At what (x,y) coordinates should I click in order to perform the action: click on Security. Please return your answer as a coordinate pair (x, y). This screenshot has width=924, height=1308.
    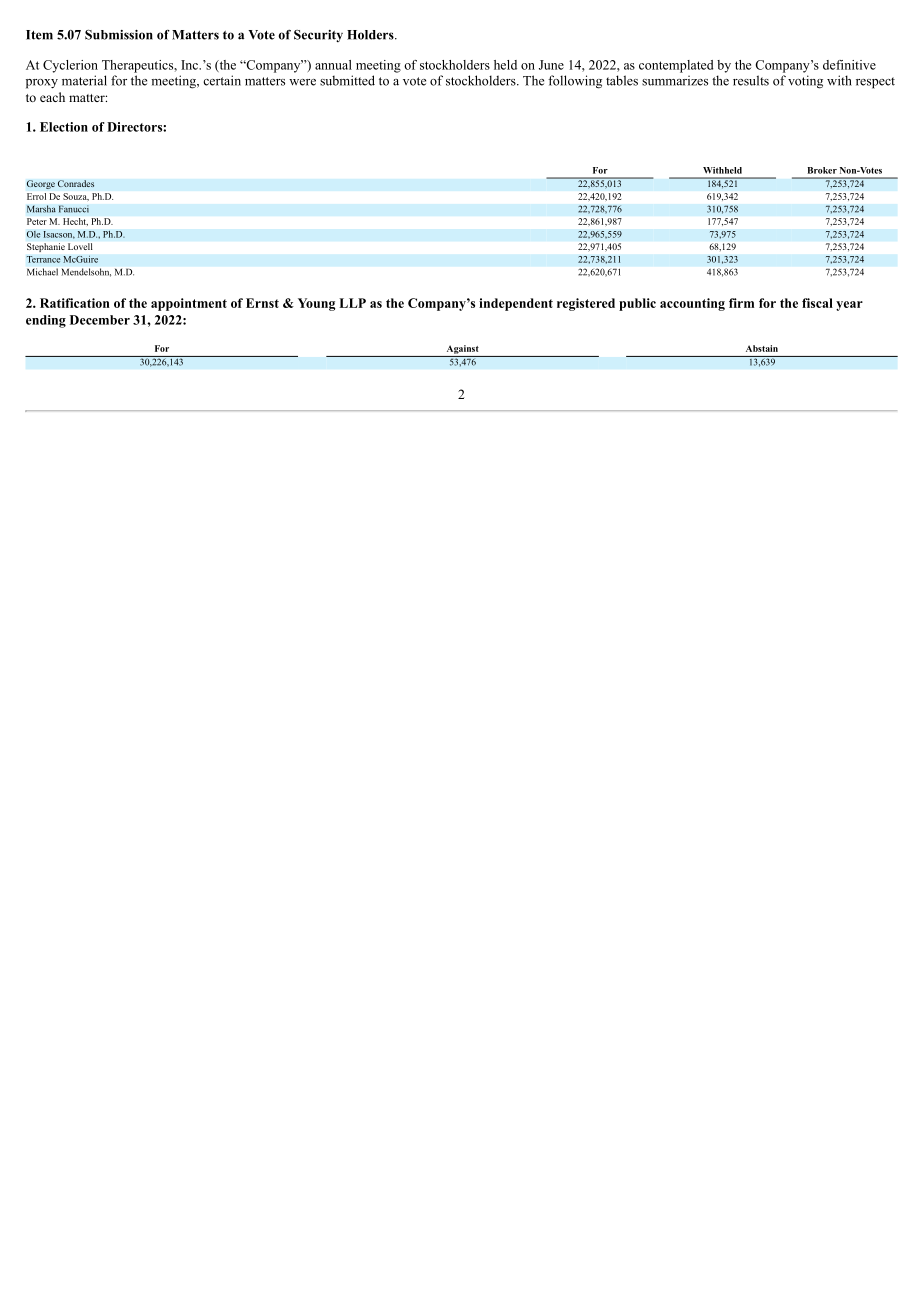
    Looking at the image, I should click on (318, 36).
